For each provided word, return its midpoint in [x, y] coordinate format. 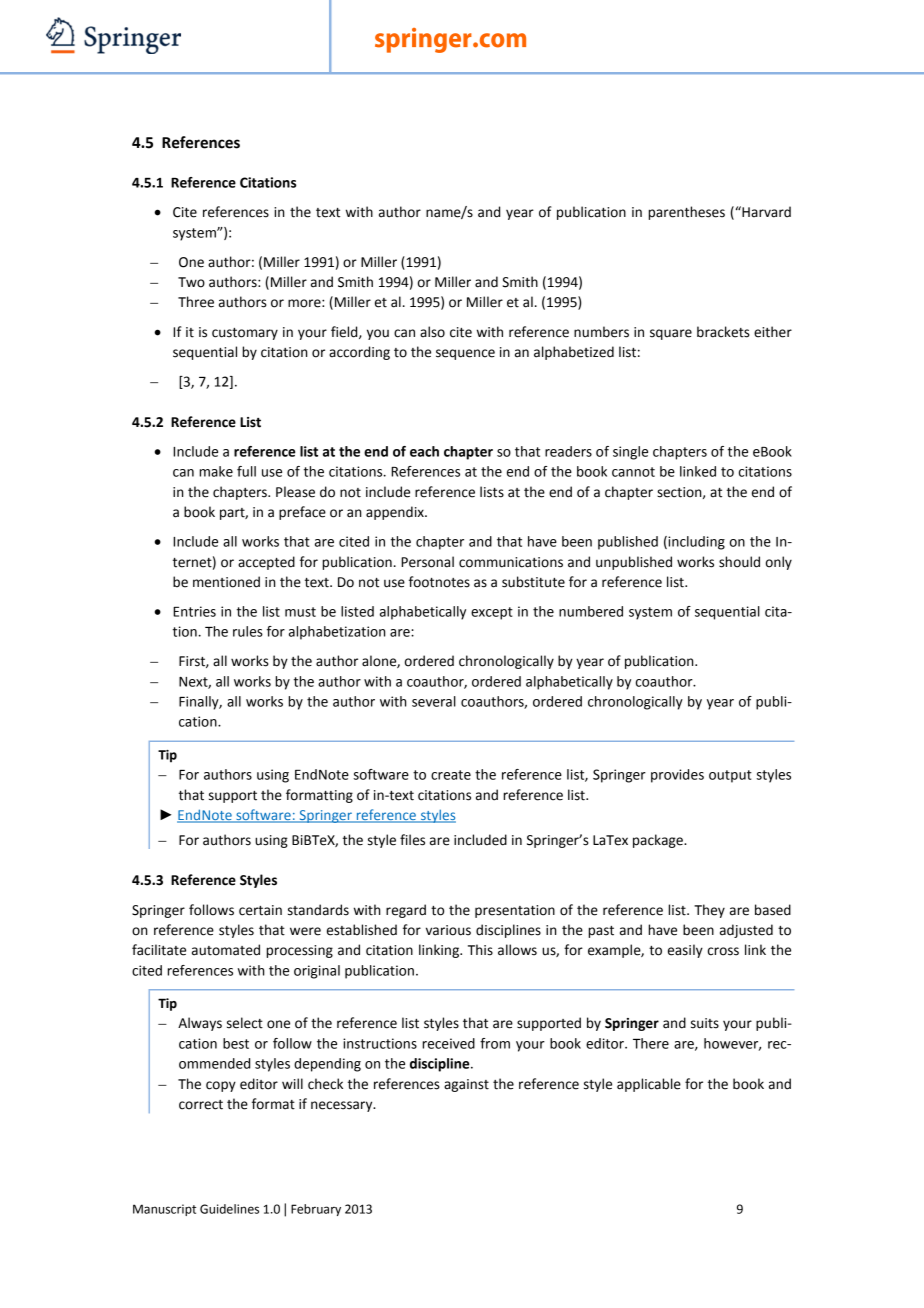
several [434, 701]
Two [191, 282]
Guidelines [229, 1209]
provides [677, 776]
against [466, 1085]
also [432, 332]
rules [248, 631]
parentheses [686, 213]
